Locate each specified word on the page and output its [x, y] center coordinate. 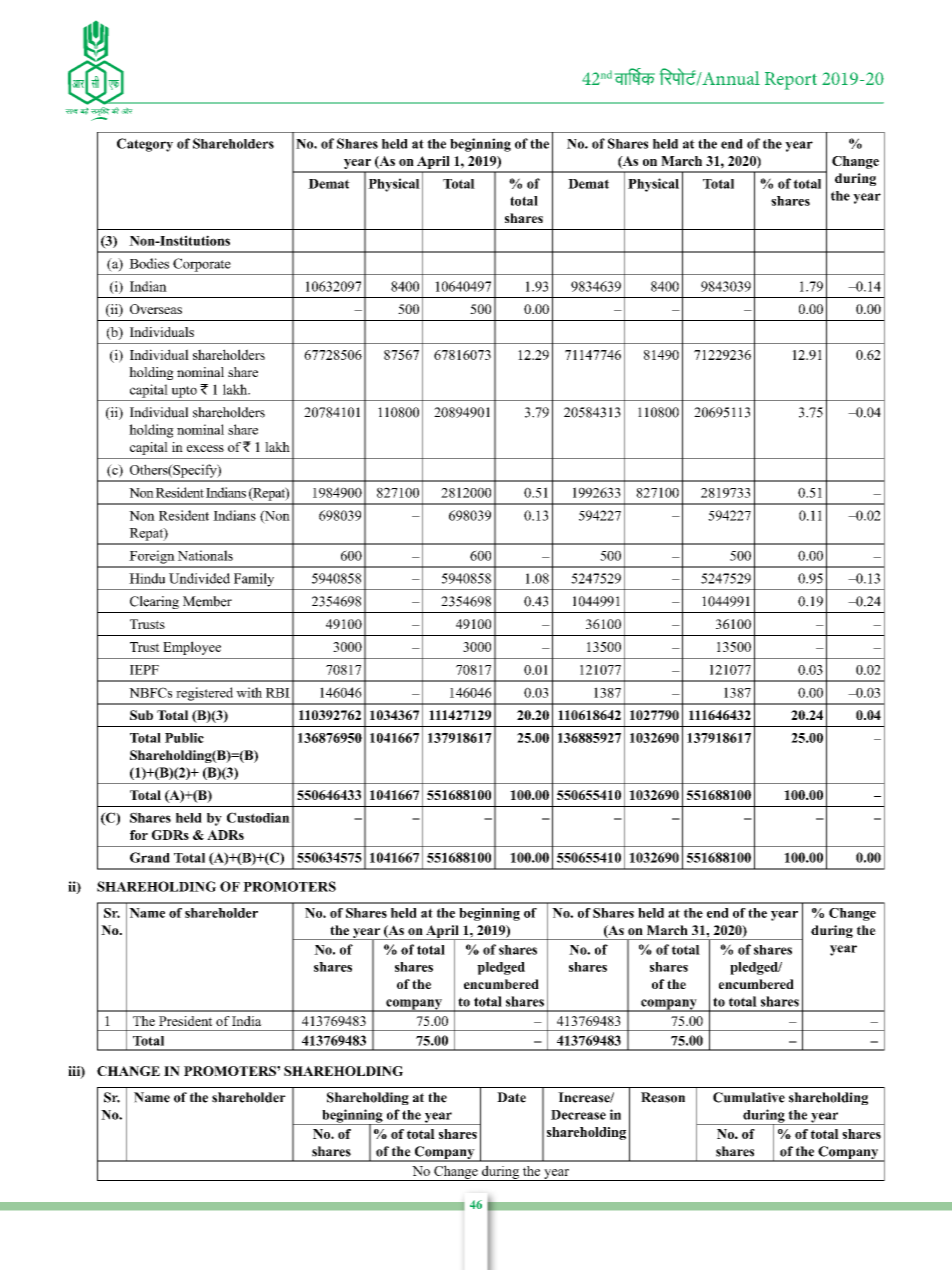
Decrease [578, 1115]
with [249, 692]
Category [145, 145]
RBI [278, 693]
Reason [663, 1097]
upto [184, 392]
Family [254, 580]
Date [511, 1097]
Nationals [205, 555]
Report [791, 81]
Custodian [258, 817]
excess [205, 448]
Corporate [202, 265]
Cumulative [749, 1097]
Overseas [156, 309]
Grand [150, 857]
